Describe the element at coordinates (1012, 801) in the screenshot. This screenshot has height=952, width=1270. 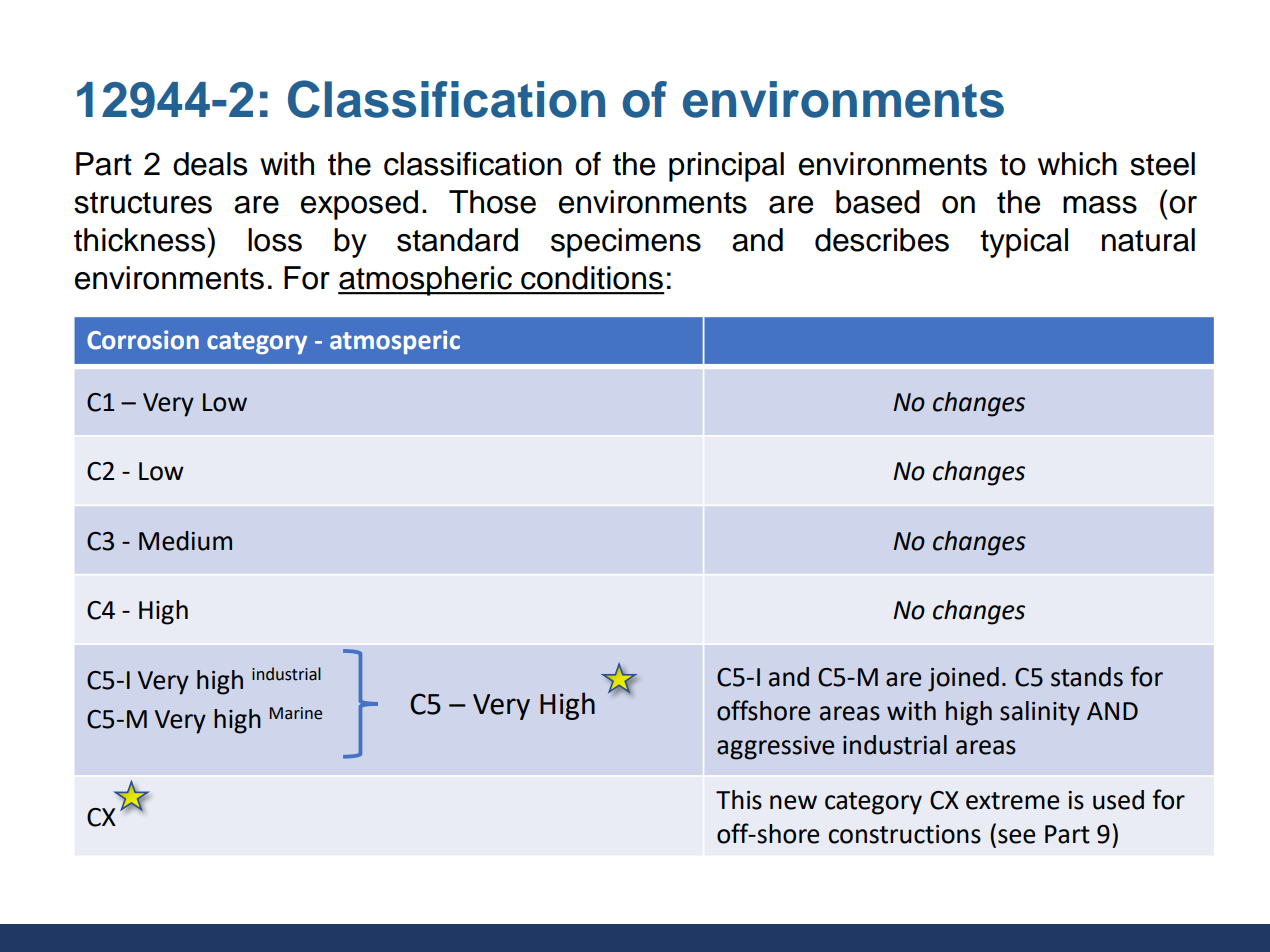
I see `extreme` at that location.
